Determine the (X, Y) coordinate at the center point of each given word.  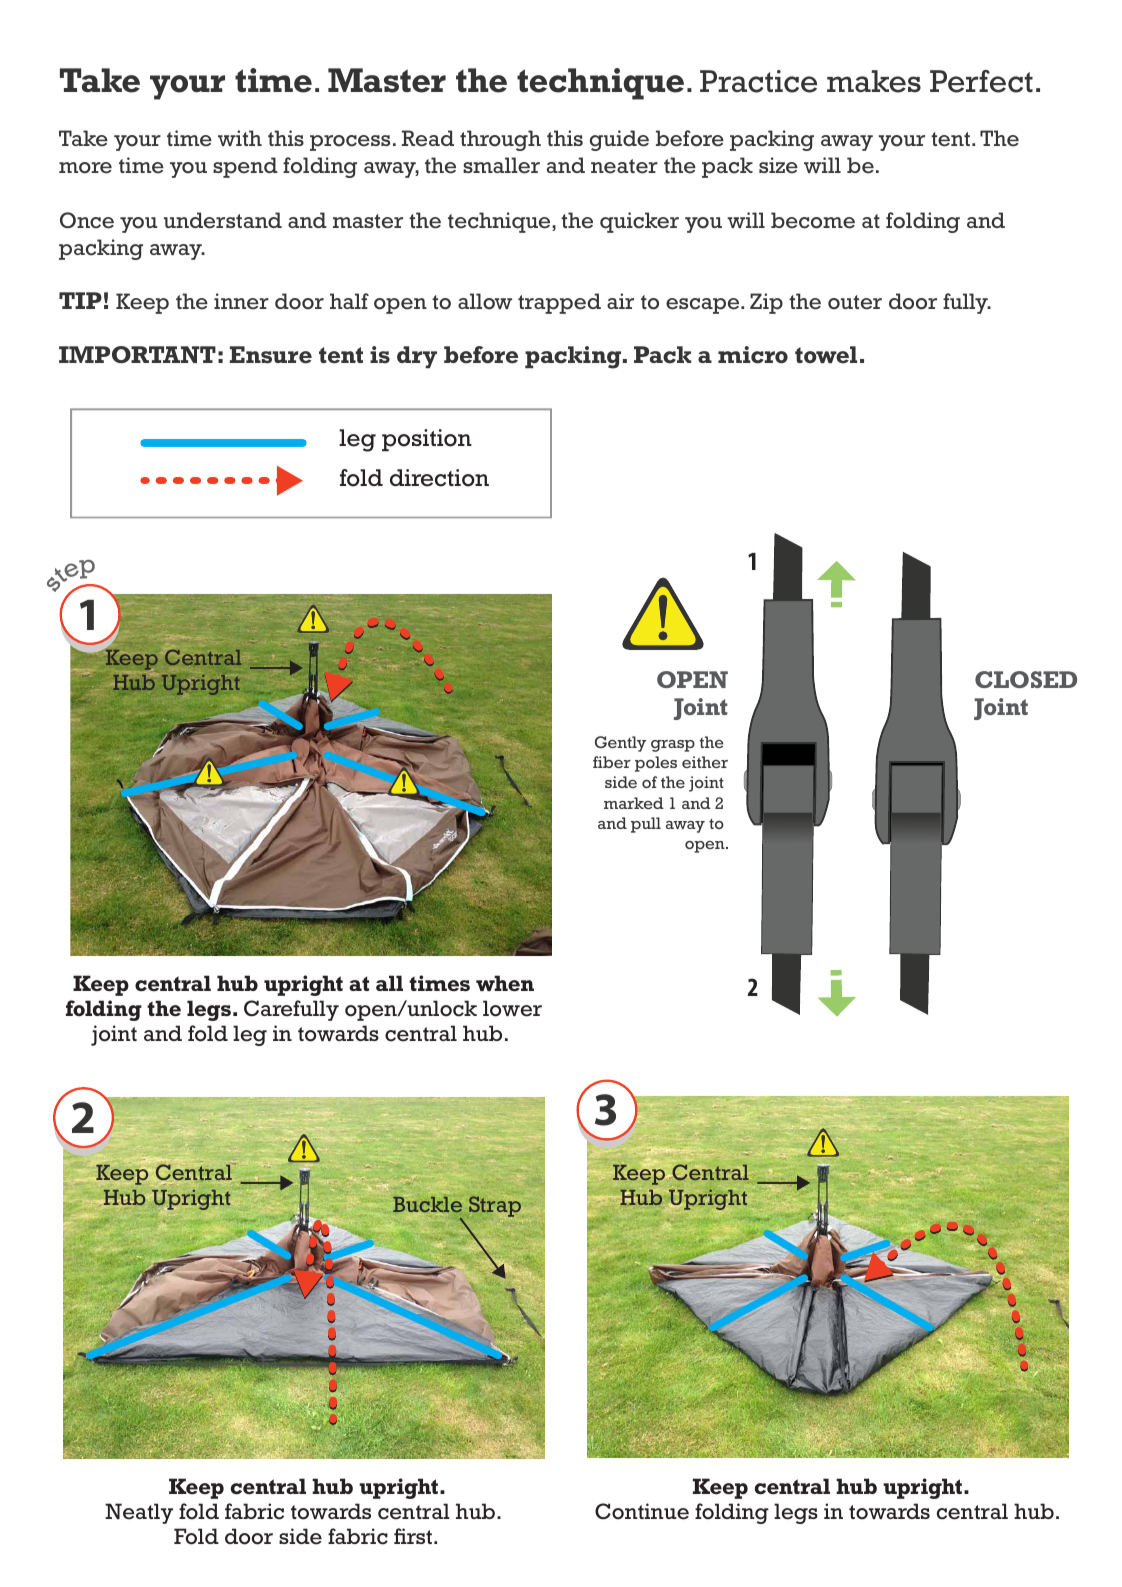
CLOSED (1026, 679)
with (240, 138)
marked (634, 803)
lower (512, 1008)
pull (646, 825)
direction (439, 478)
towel (826, 355)
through (500, 140)
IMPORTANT (137, 354)
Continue (642, 1511)
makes (874, 81)
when (505, 983)
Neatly (139, 1513)
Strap (495, 1207)
